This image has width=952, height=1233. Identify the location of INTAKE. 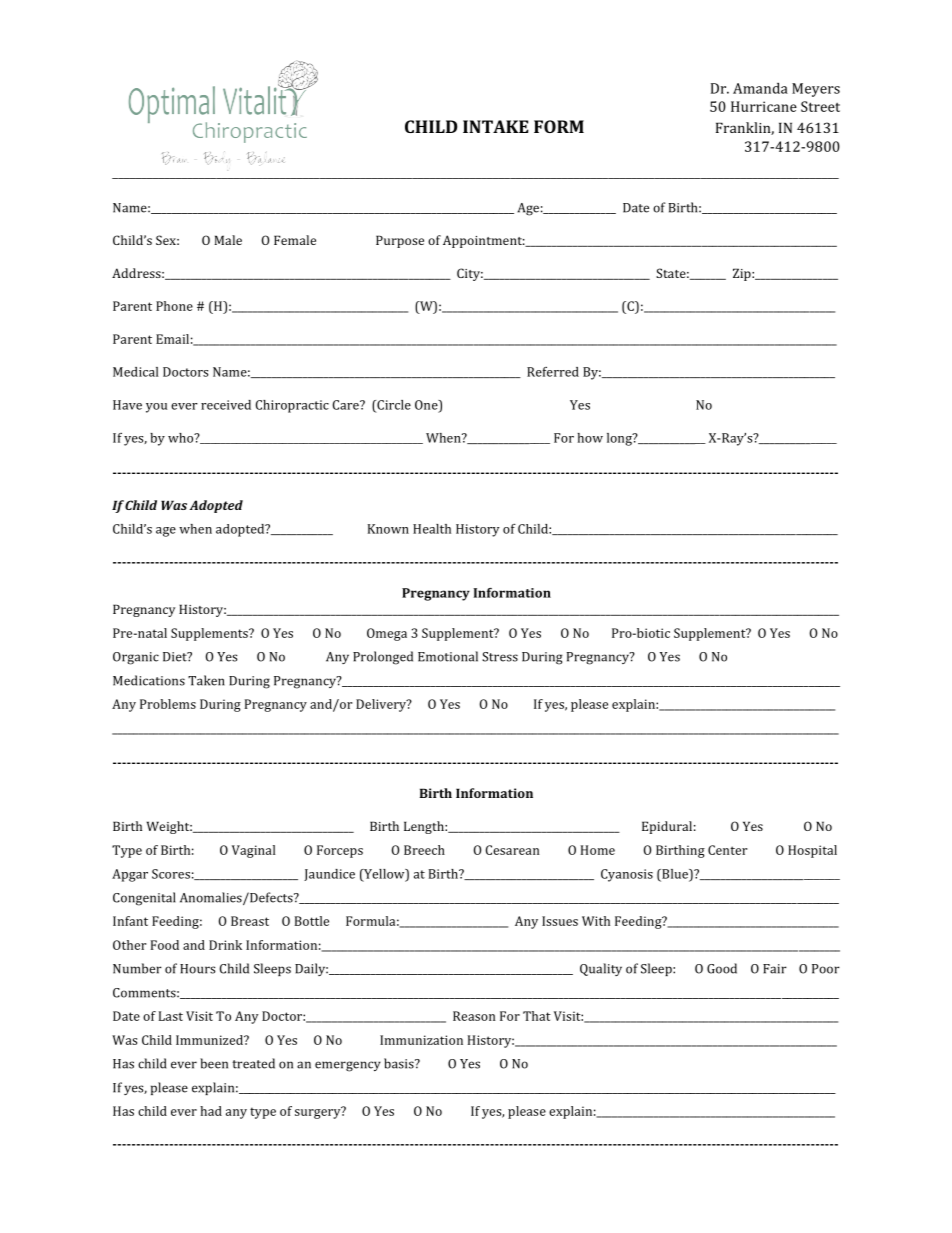
(496, 126).
